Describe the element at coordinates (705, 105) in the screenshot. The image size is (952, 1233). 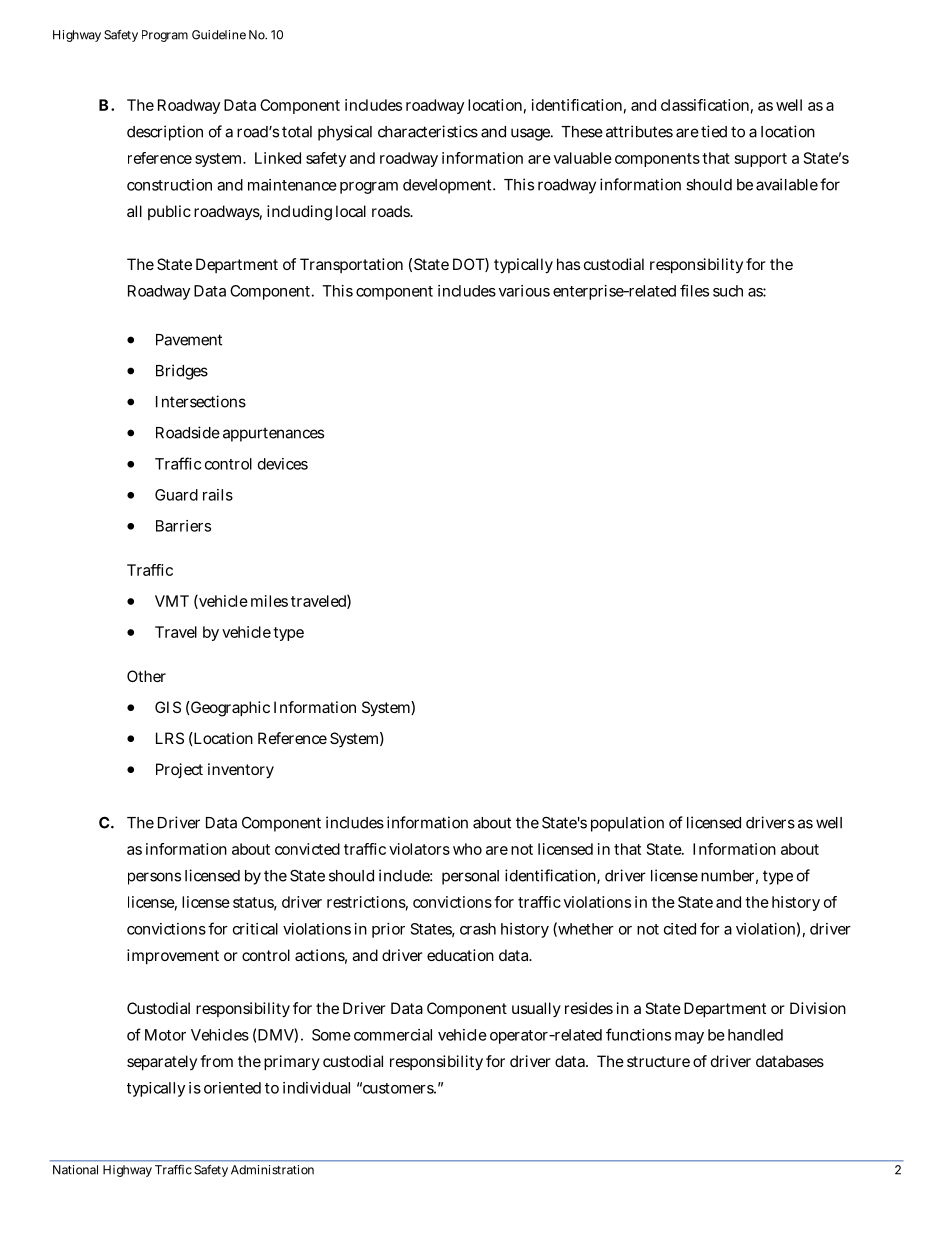
I see `classification` at that location.
